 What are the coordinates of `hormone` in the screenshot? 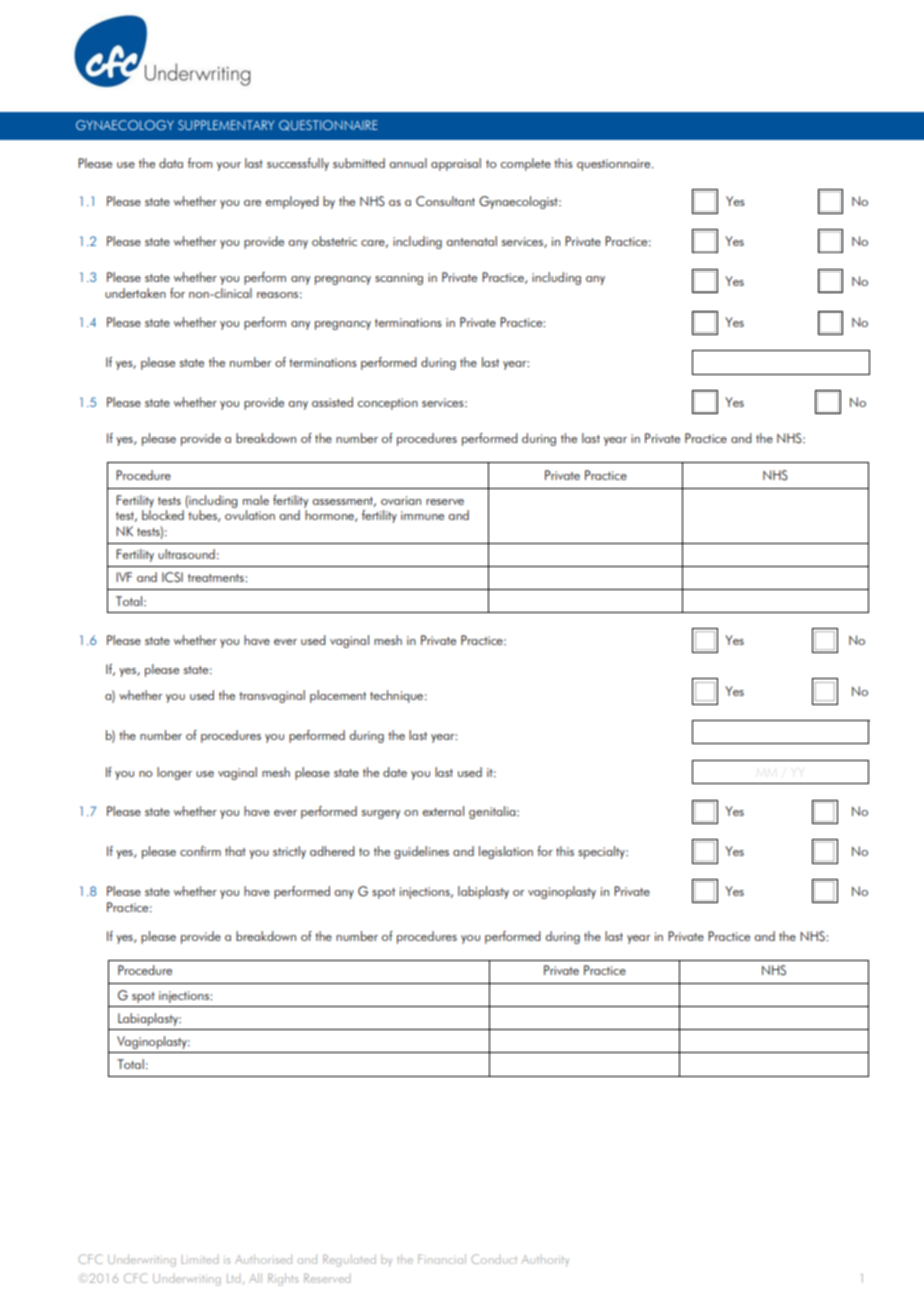 It's located at (330, 516).
